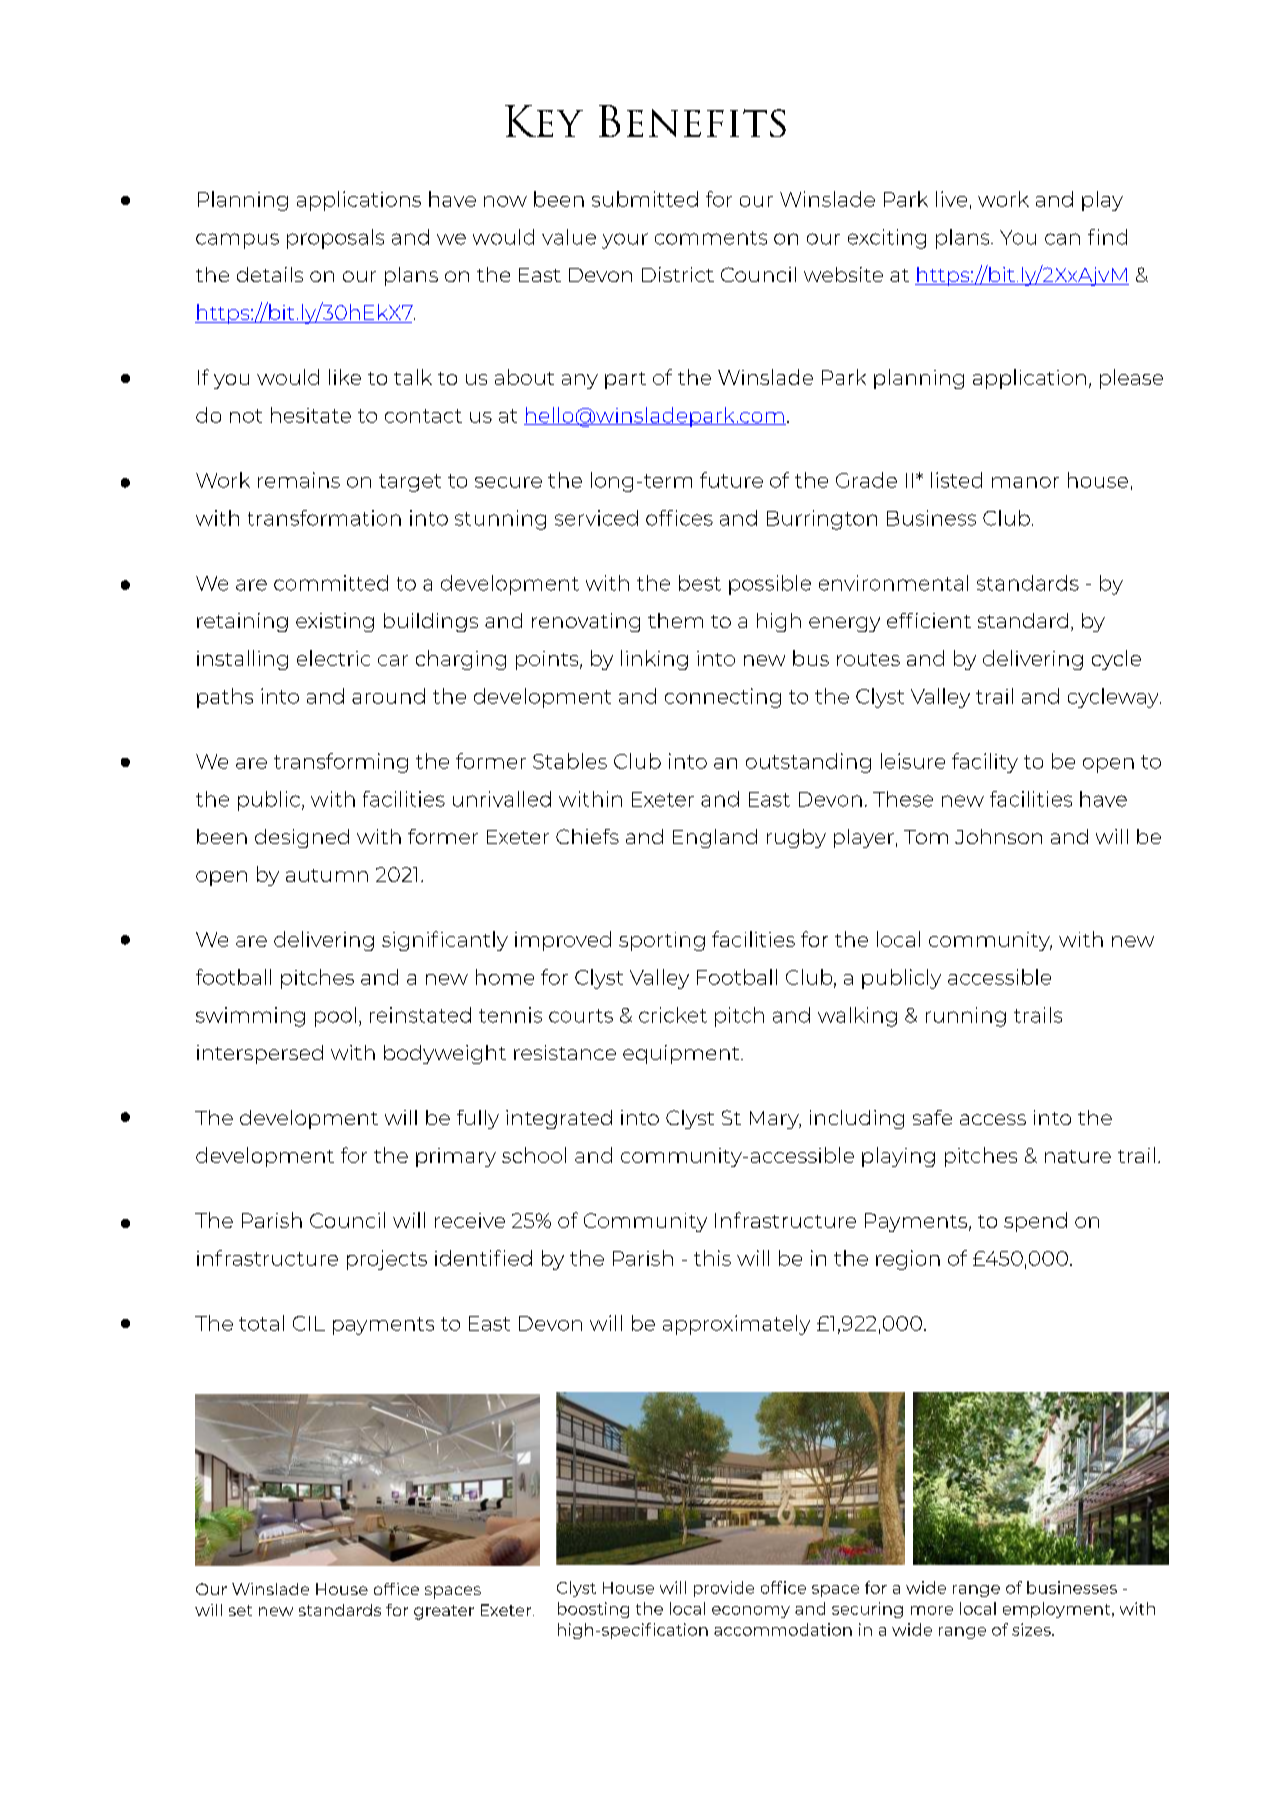  Describe the element at coordinates (324, 518) in the page. I see `transformation` at that location.
